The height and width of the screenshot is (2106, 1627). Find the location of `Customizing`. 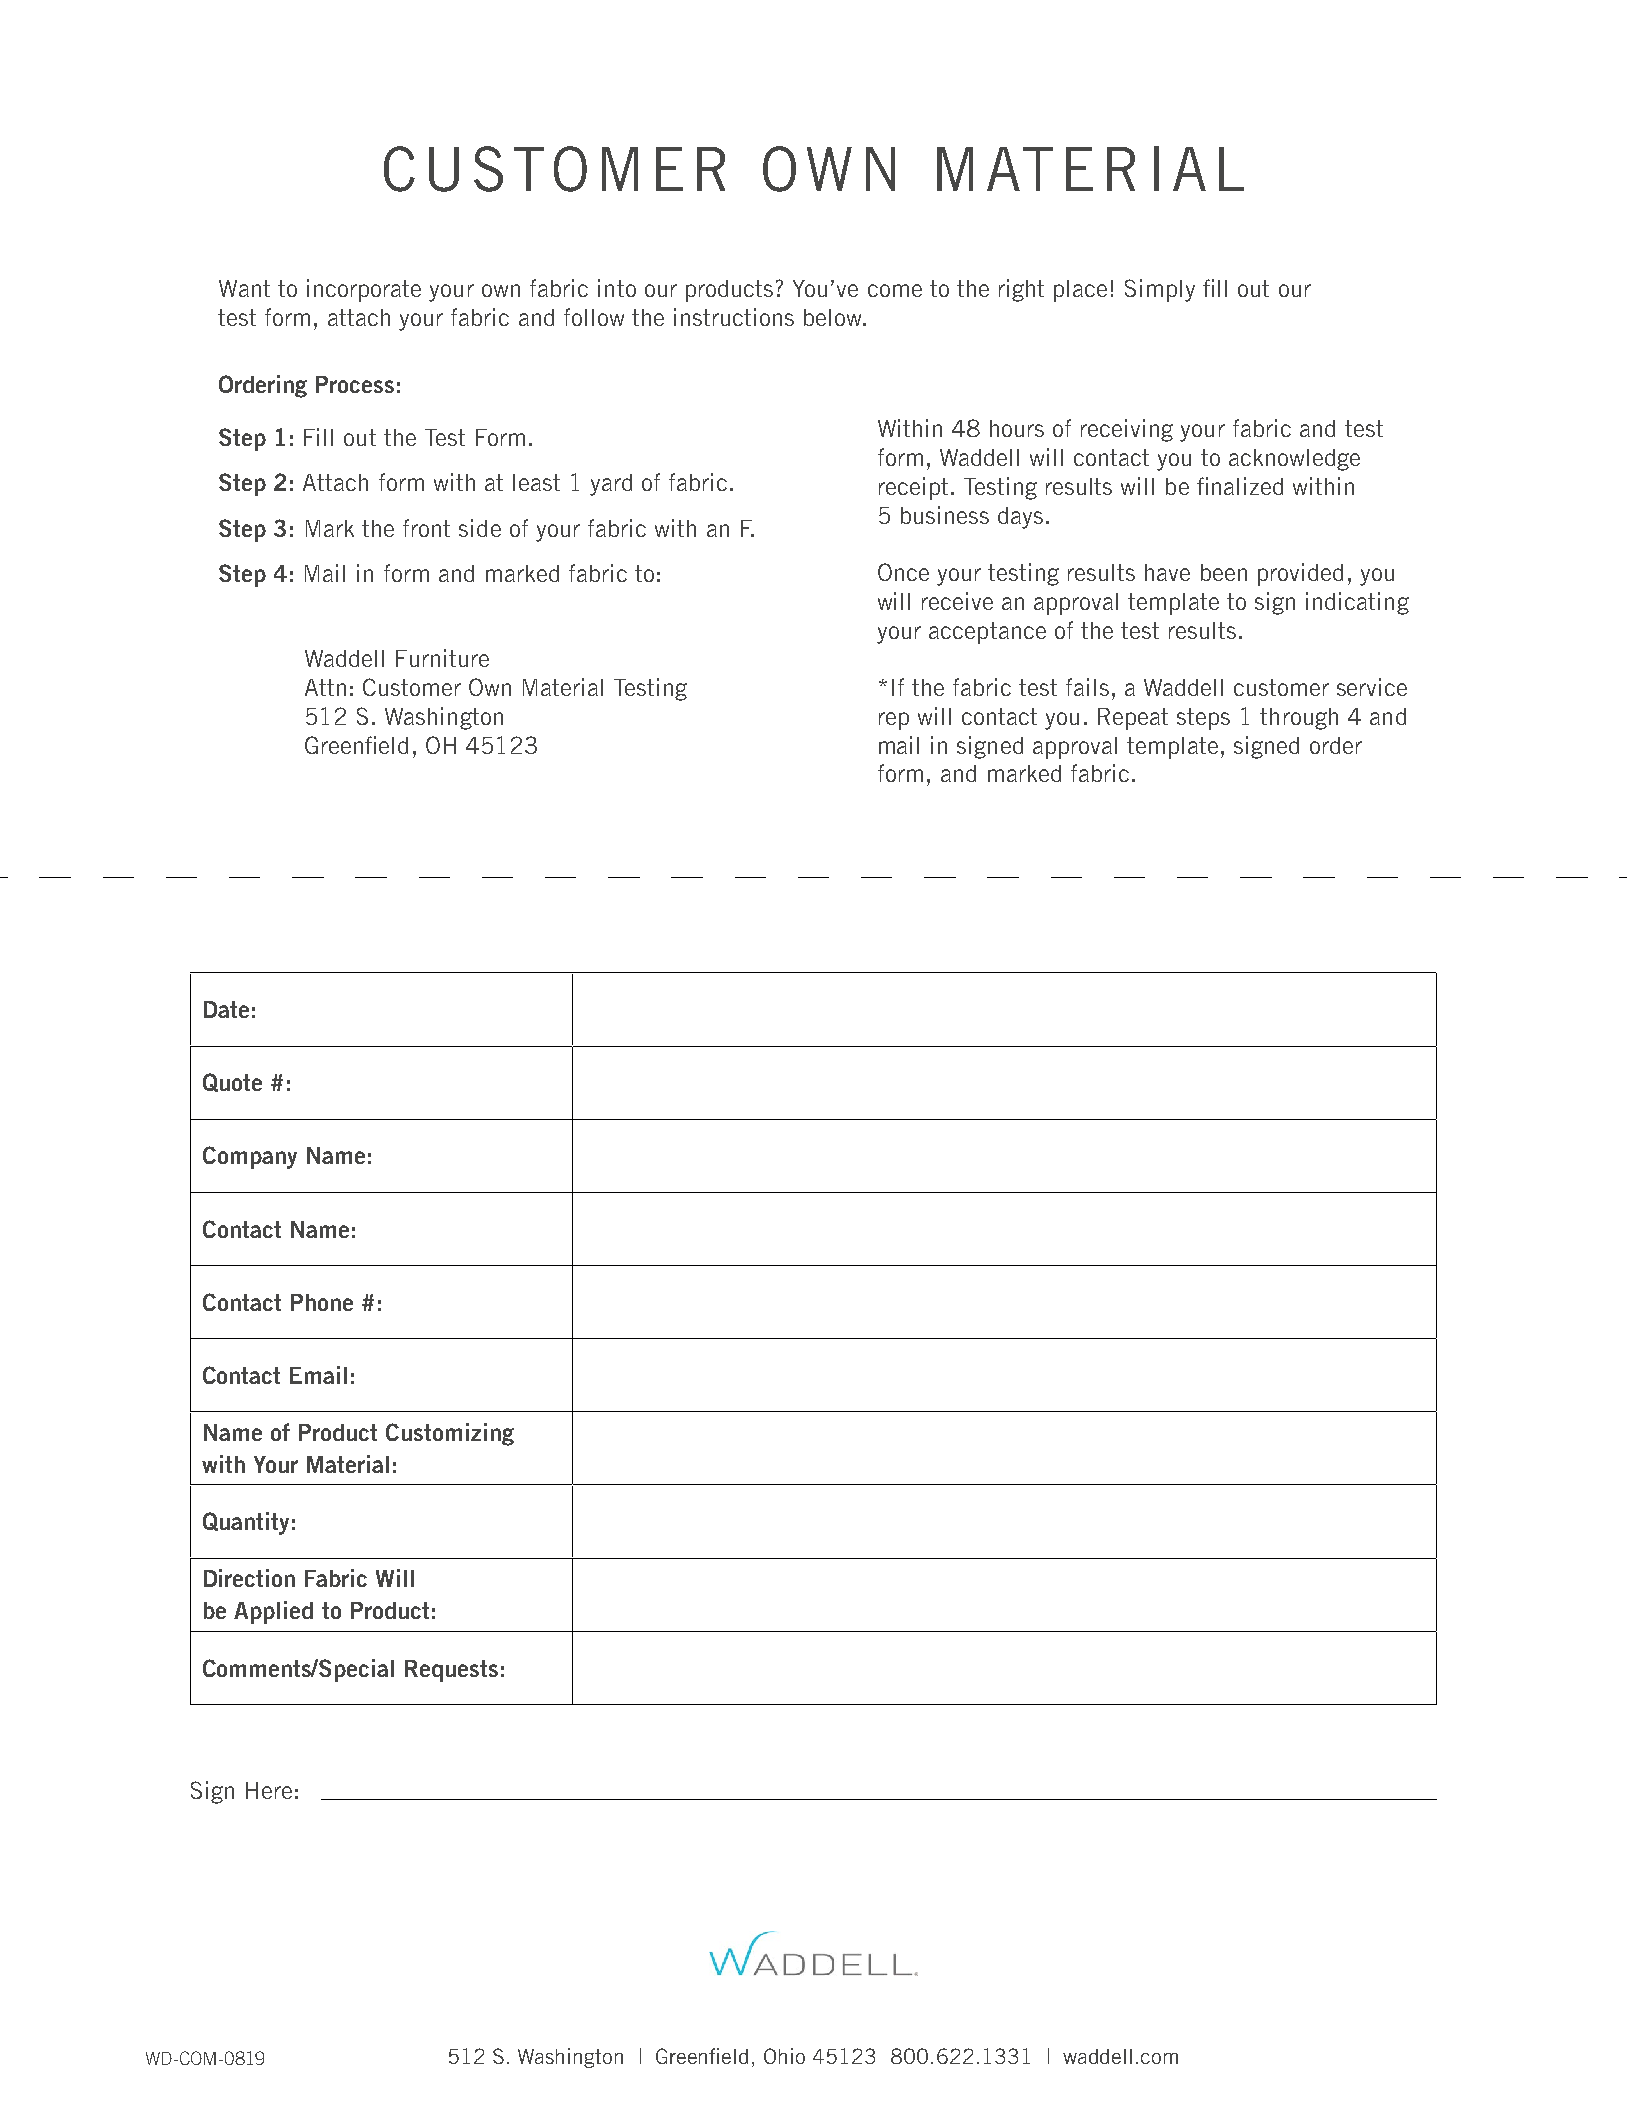

Customizing is located at coordinates (450, 1434).
